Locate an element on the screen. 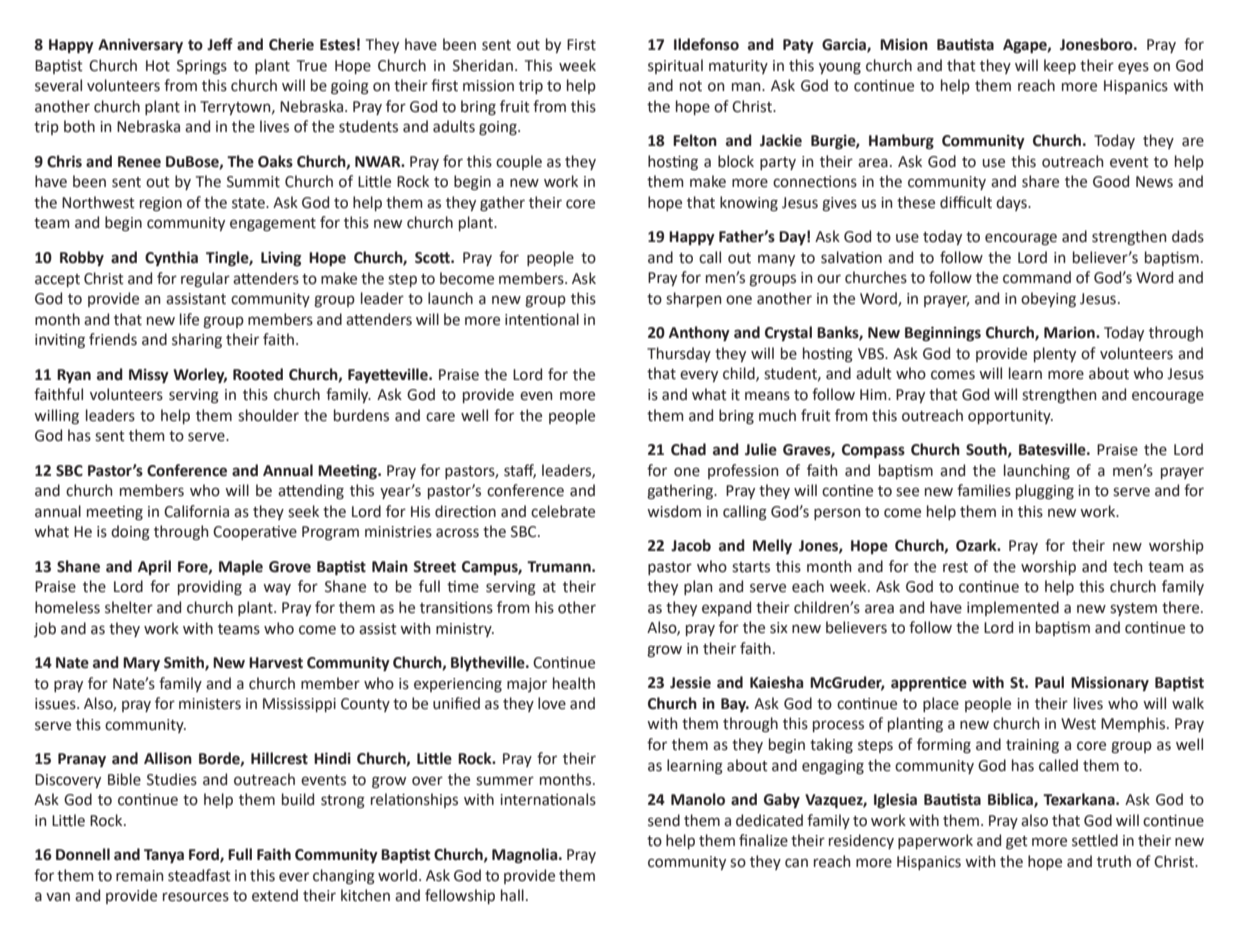  steadfast is located at coordinates (199, 875).
